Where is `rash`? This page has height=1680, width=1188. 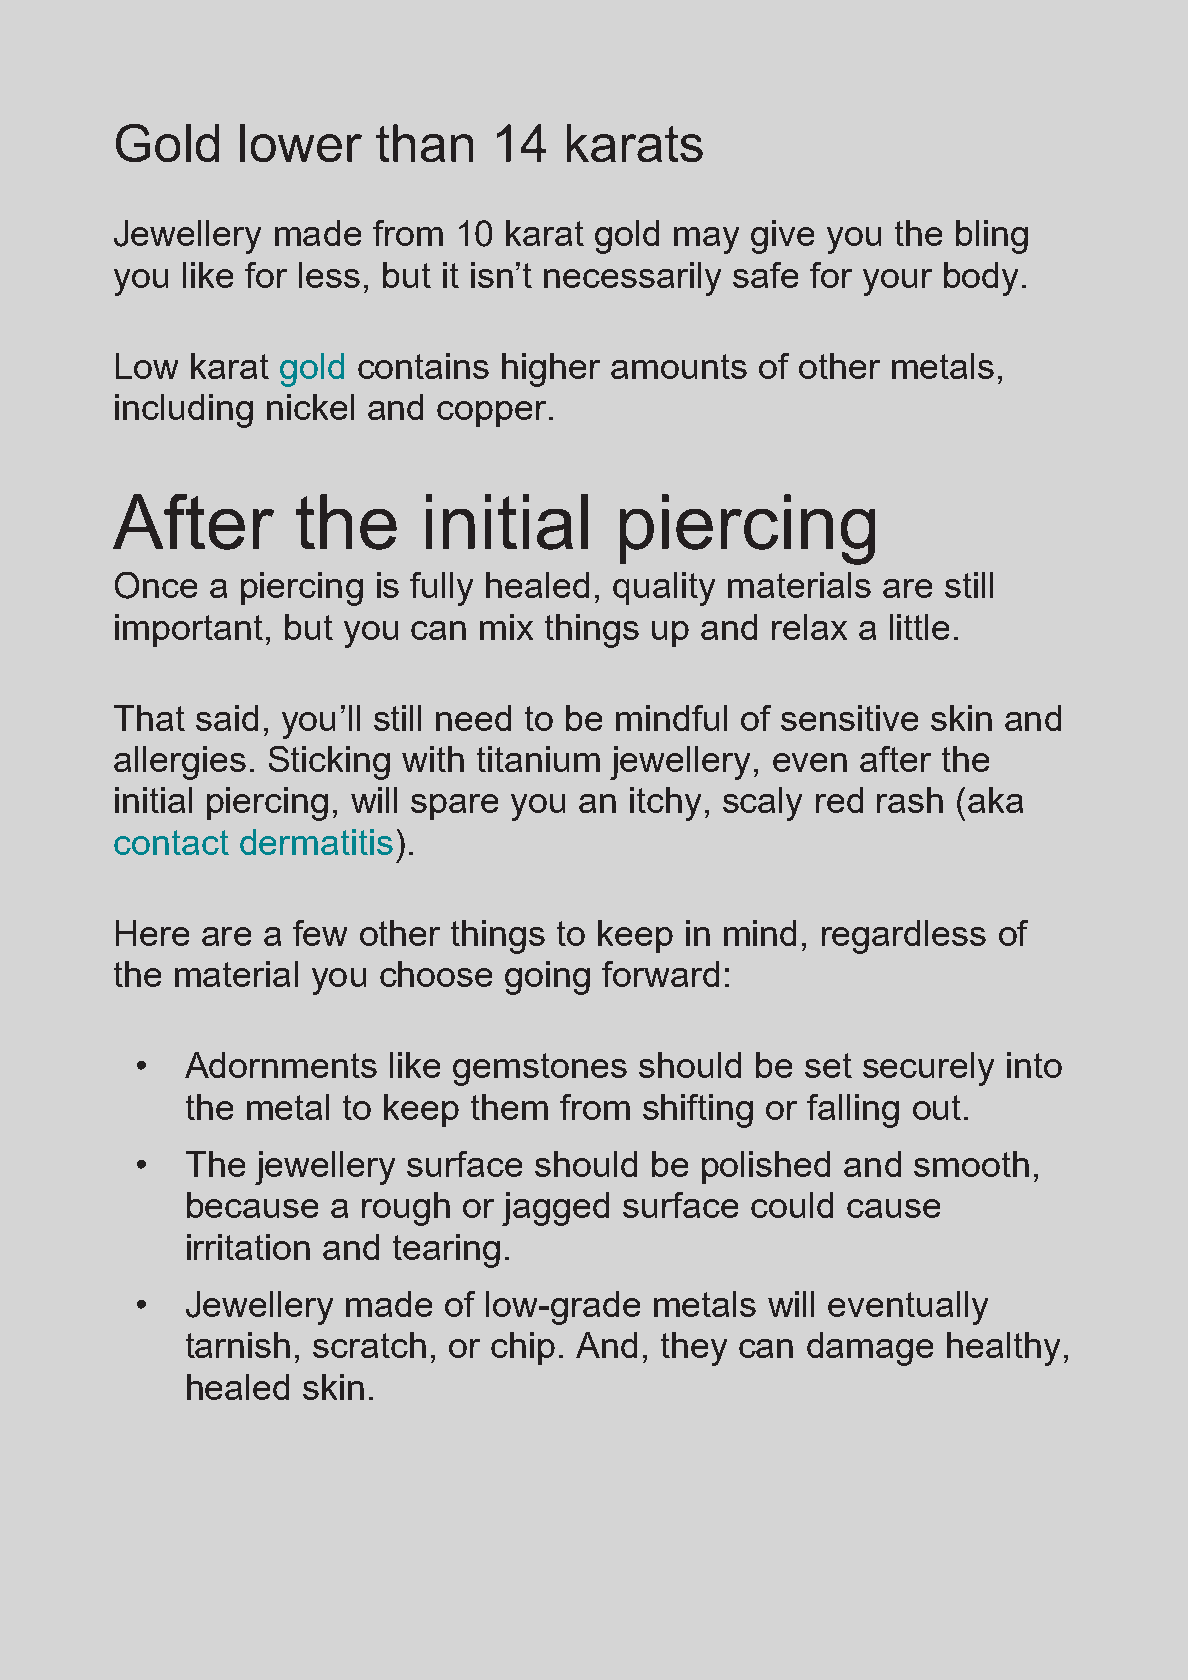 rash is located at coordinates (910, 800).
